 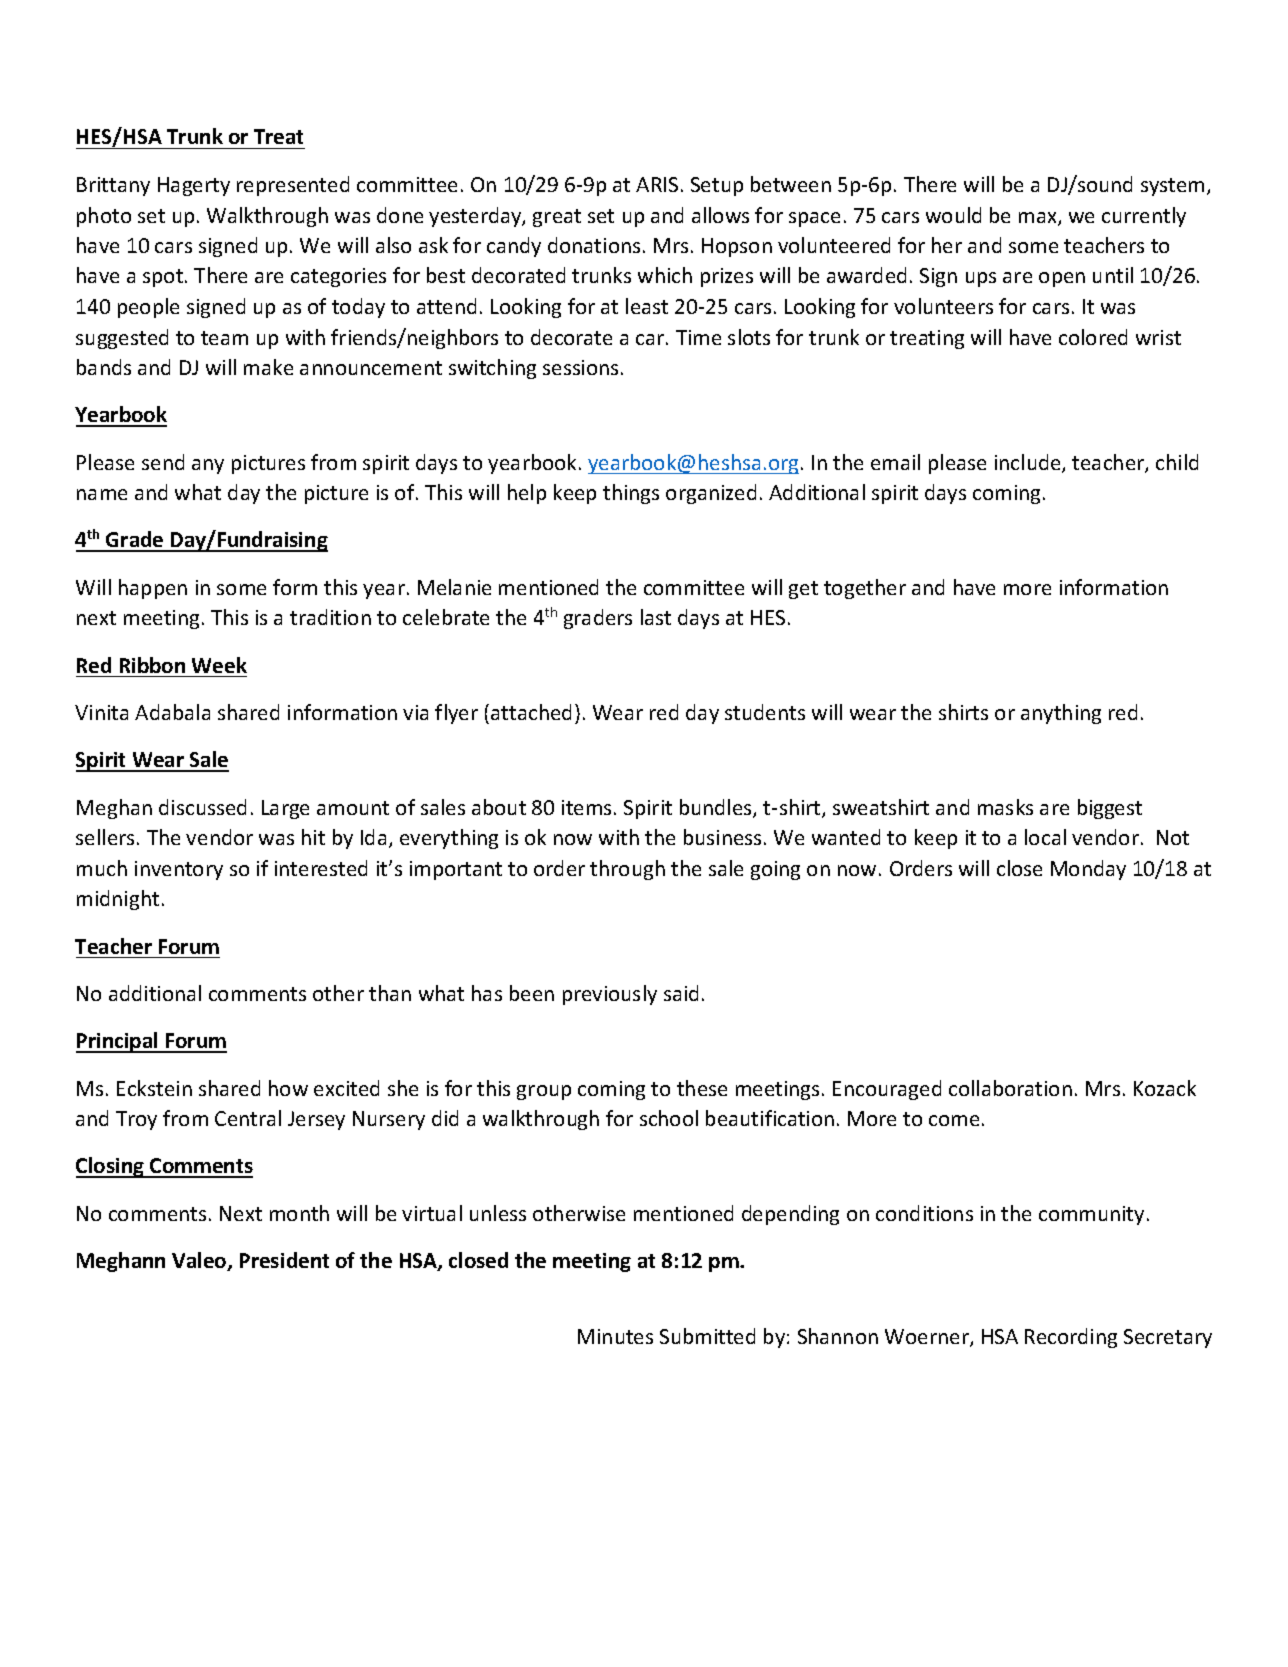 I want to click on anything, so click(x=1061, y=714).
